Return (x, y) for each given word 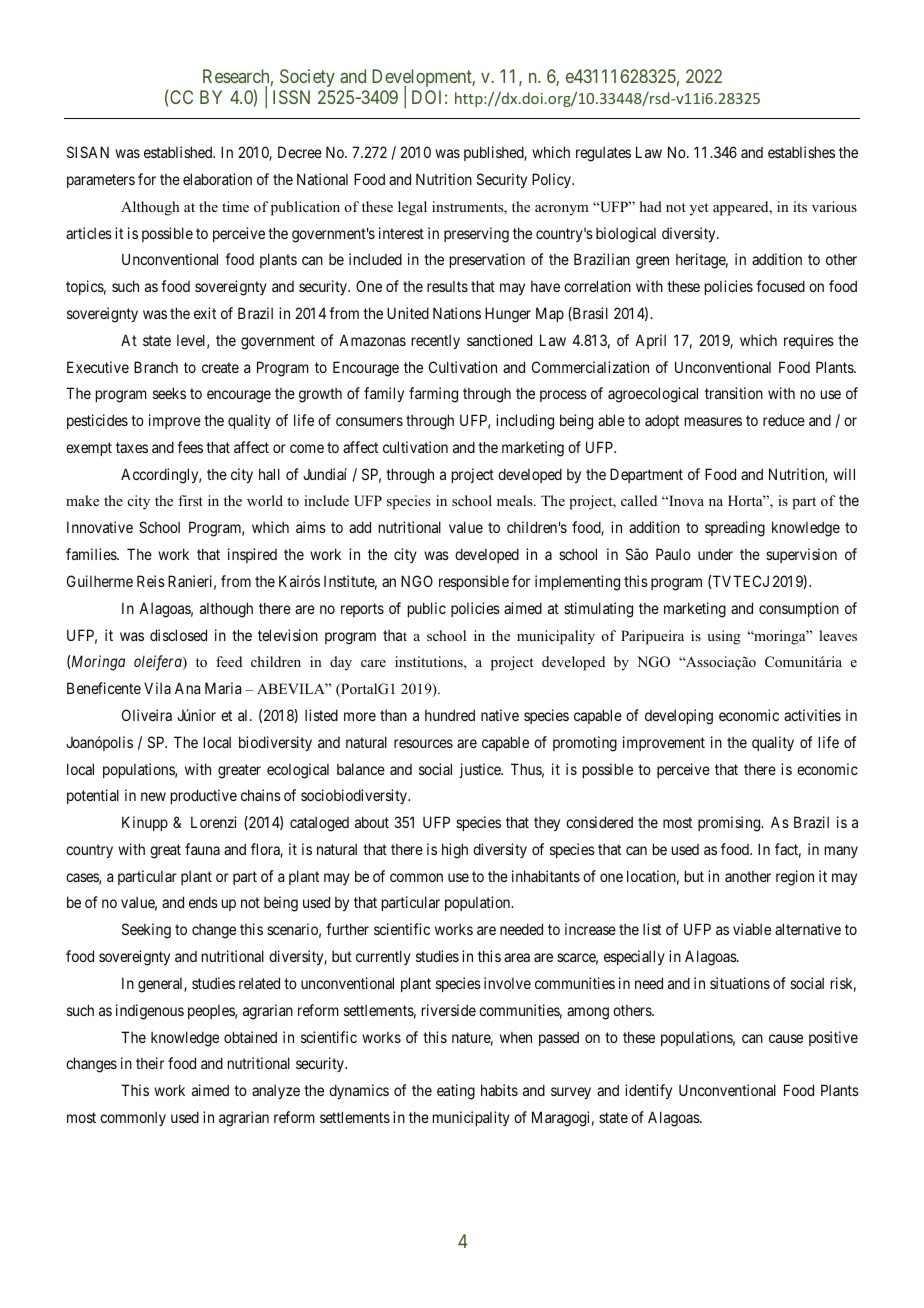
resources (423, 743)
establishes (801, 152)
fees (190, 447)
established (179, 152)
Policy (552, 180)
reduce (784, 420)
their (150, 1063)
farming (433, 395)
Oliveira (147, 715)
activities (812, 715)
